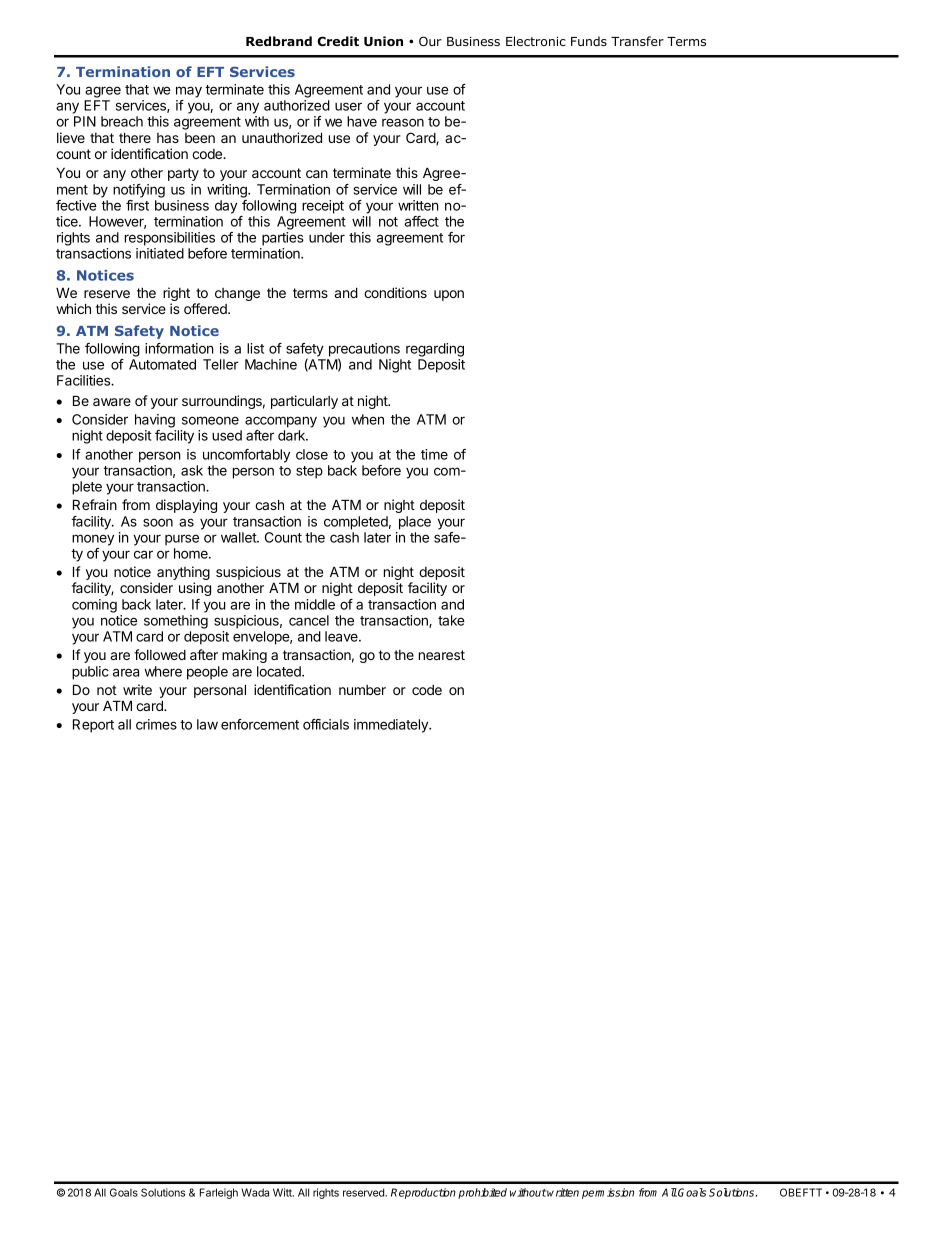 The height and width of the image is (1233, 952). Describe the element at coordinates (589, 41) in the image. I see `Funds` at that location.
